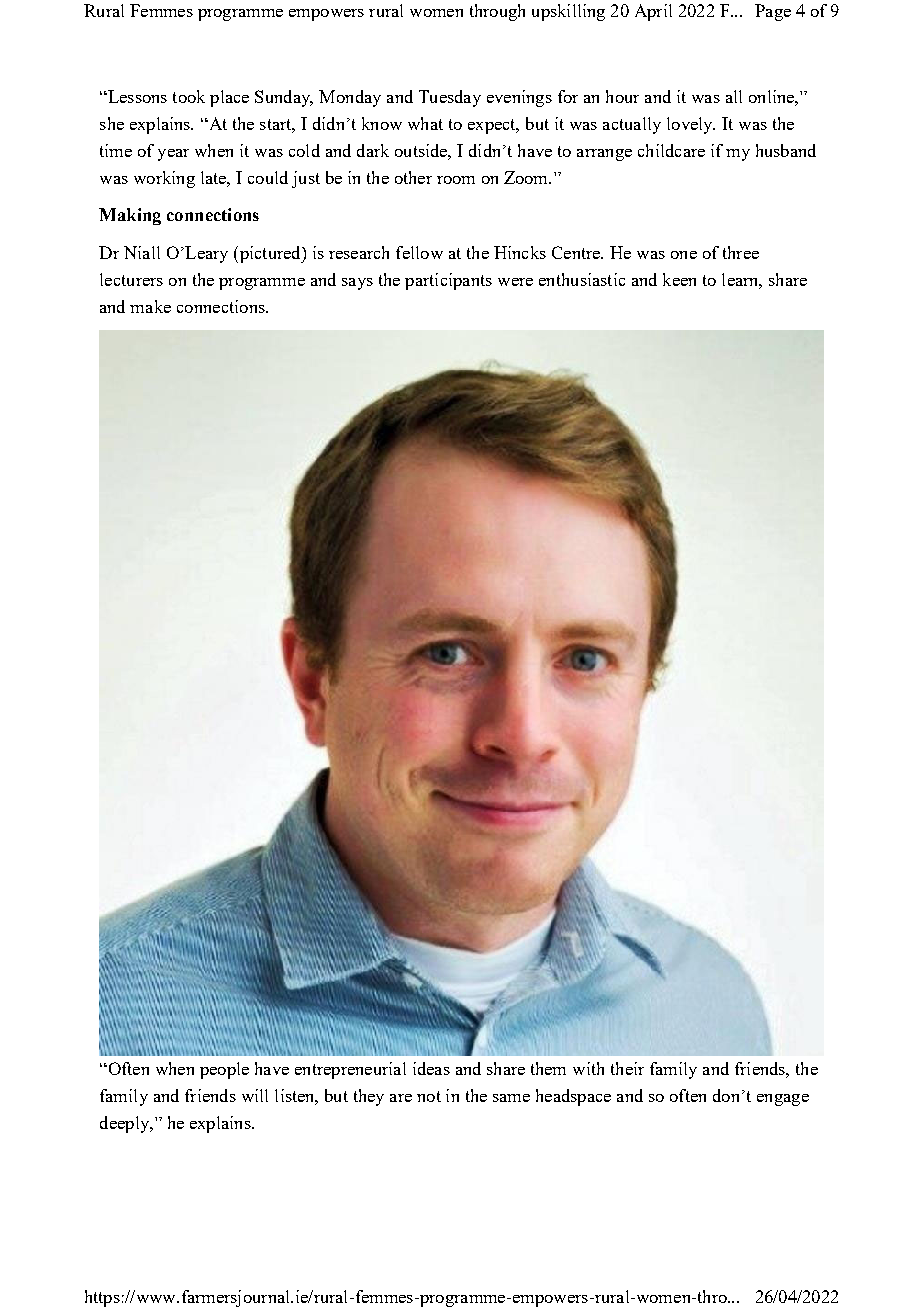 Image resolution: width=924 pixels, height=1308 pixels. Describe the element at coordinates (224, 1070) in the page. I see `people` at that location.
